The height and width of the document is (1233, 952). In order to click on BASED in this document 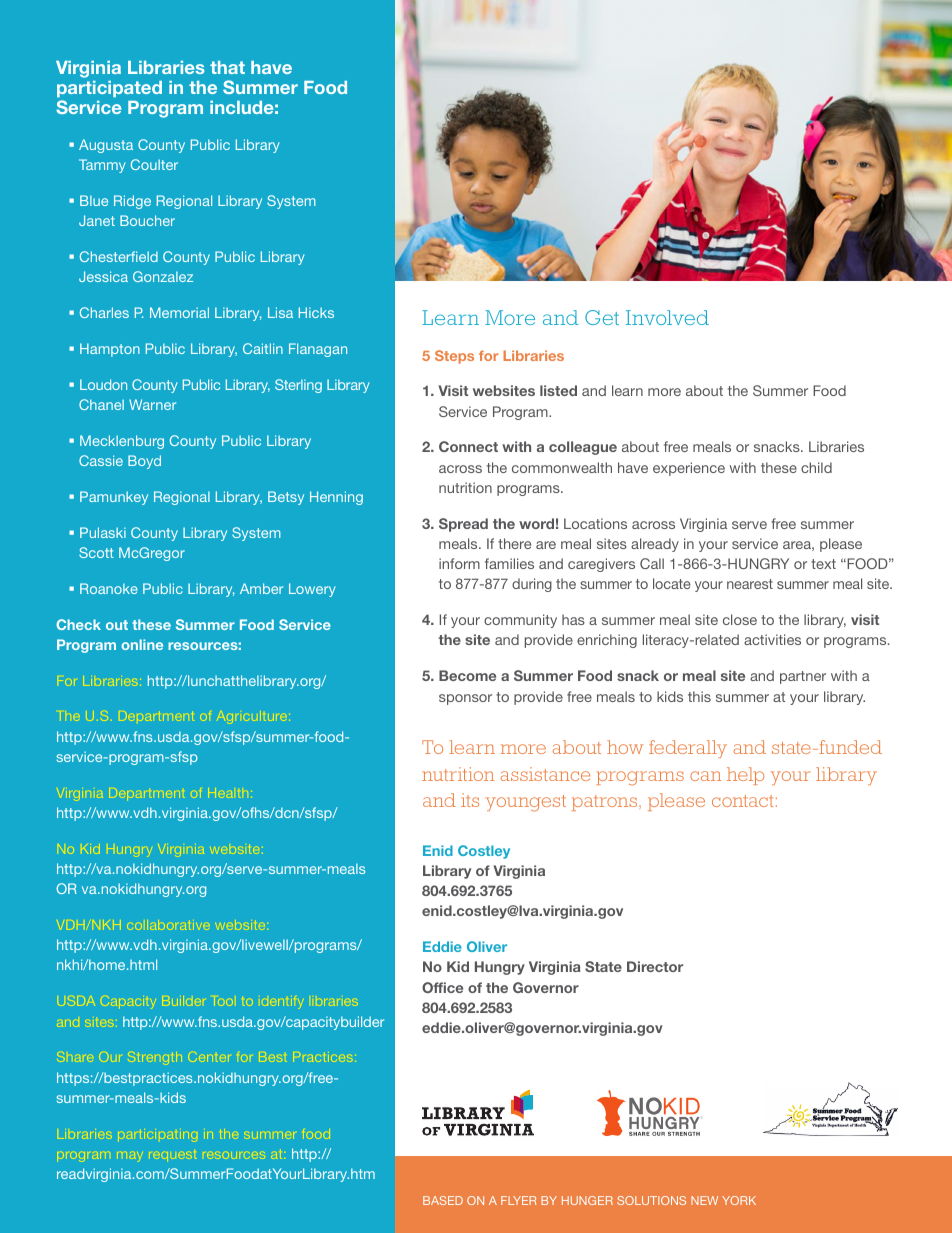, I will do `click(443, 1200)`.
